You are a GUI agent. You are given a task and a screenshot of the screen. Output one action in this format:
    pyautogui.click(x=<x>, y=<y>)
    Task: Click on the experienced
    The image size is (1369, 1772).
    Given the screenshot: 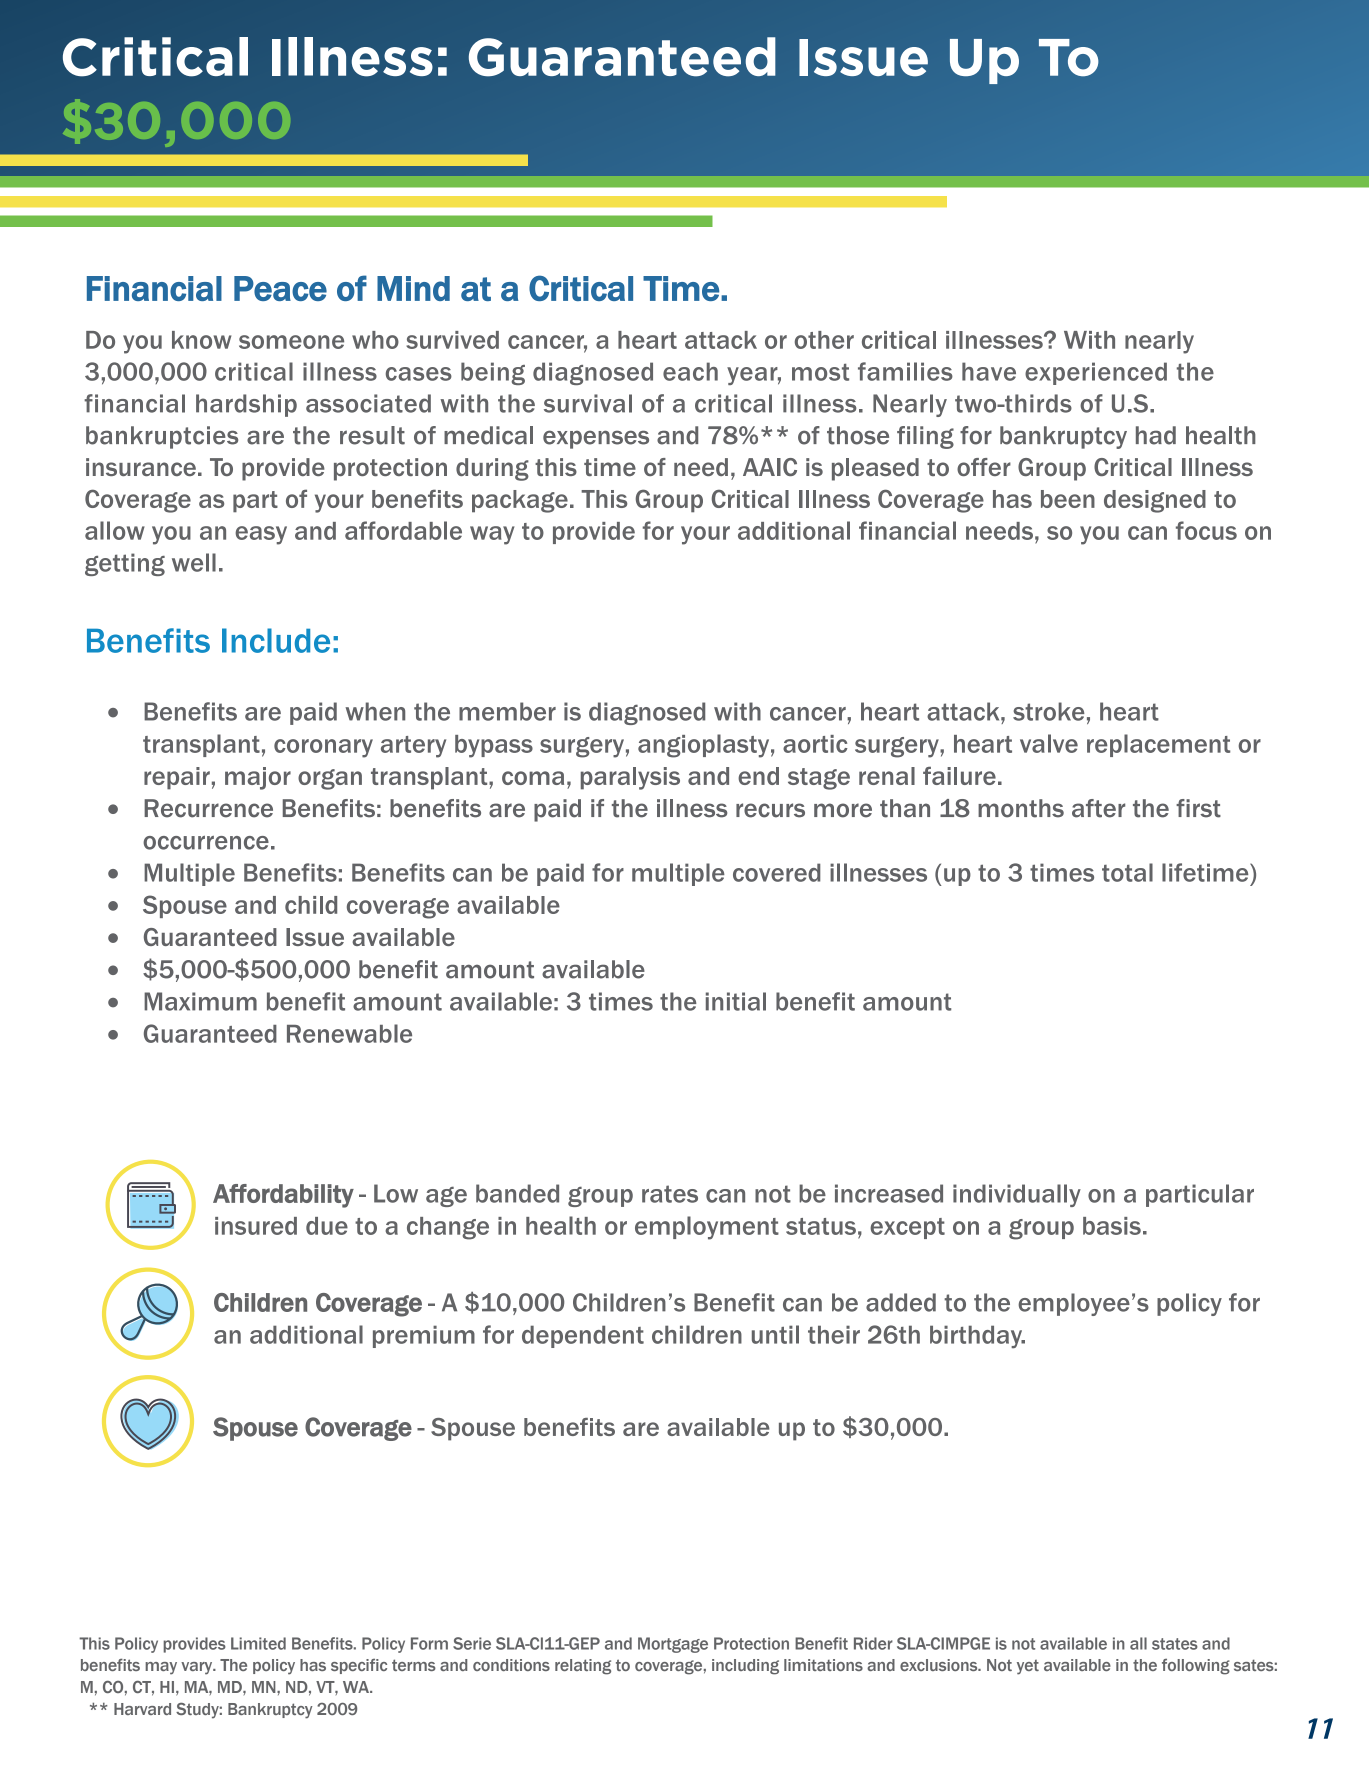 What is the action you would take?
    pyautogui.click(x=1096, y=373)
